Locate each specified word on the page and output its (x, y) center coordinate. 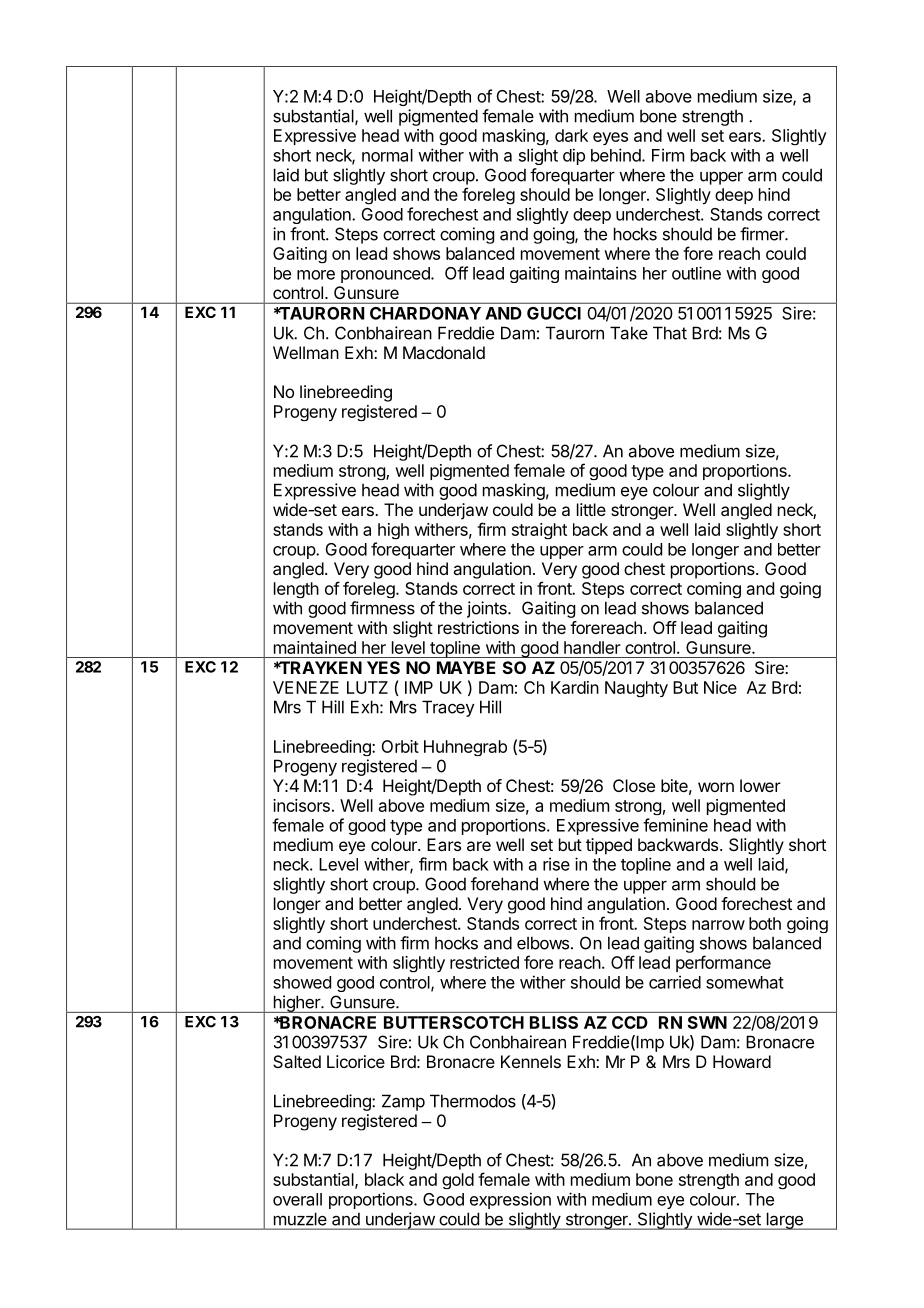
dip (574, 156)
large (784, 1221)
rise (556, 864)
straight (539, 531)
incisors (301, 805)
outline (696, 273)
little (591, 509)
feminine (675, 825)
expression (510, 1200)
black (384, 1179)
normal (387, 155)
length (296, 590)
